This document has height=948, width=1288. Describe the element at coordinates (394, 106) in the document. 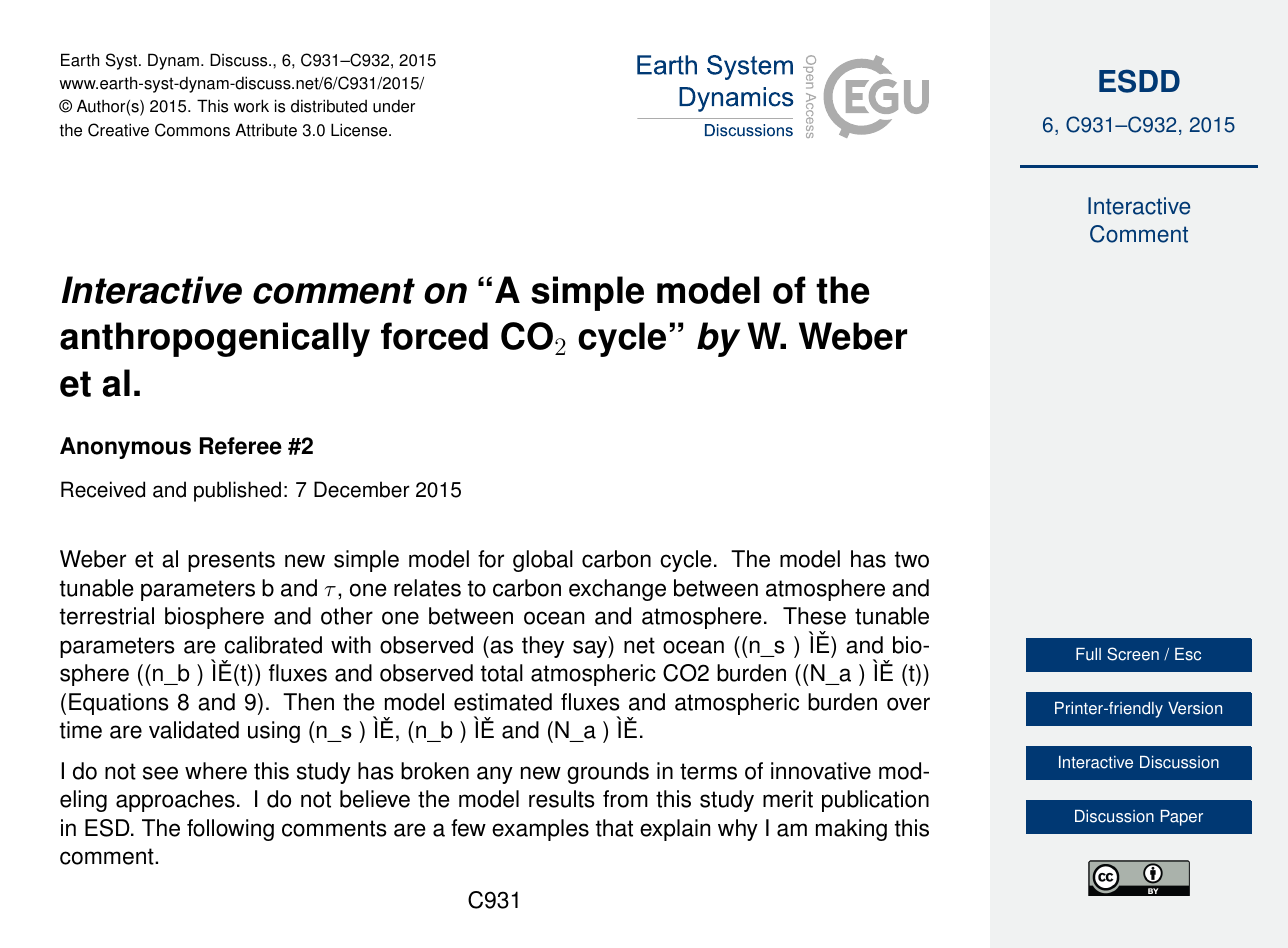

I see `under` at that location.
